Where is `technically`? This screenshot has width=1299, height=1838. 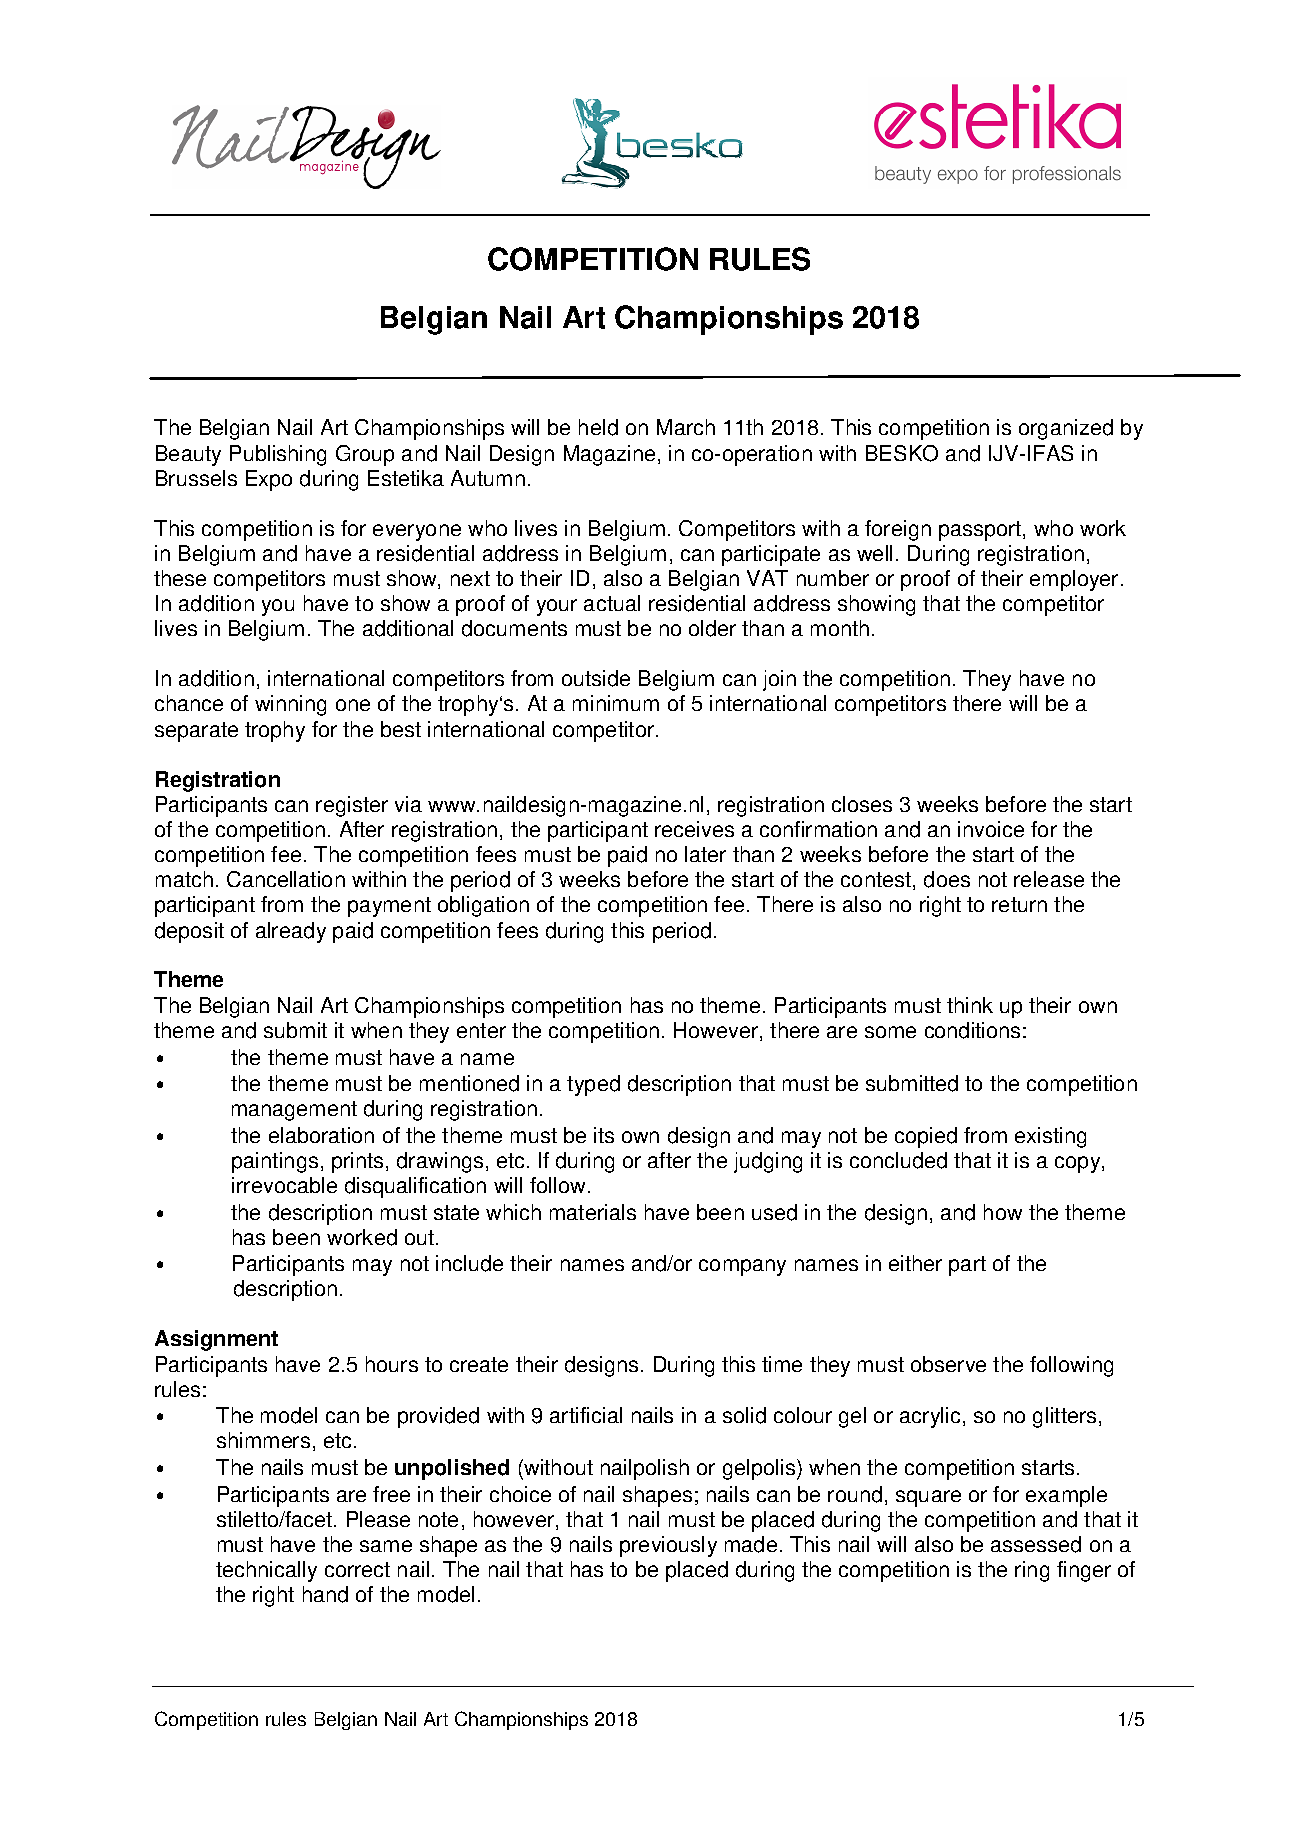 technically is located at coordinates (266, 1571).
